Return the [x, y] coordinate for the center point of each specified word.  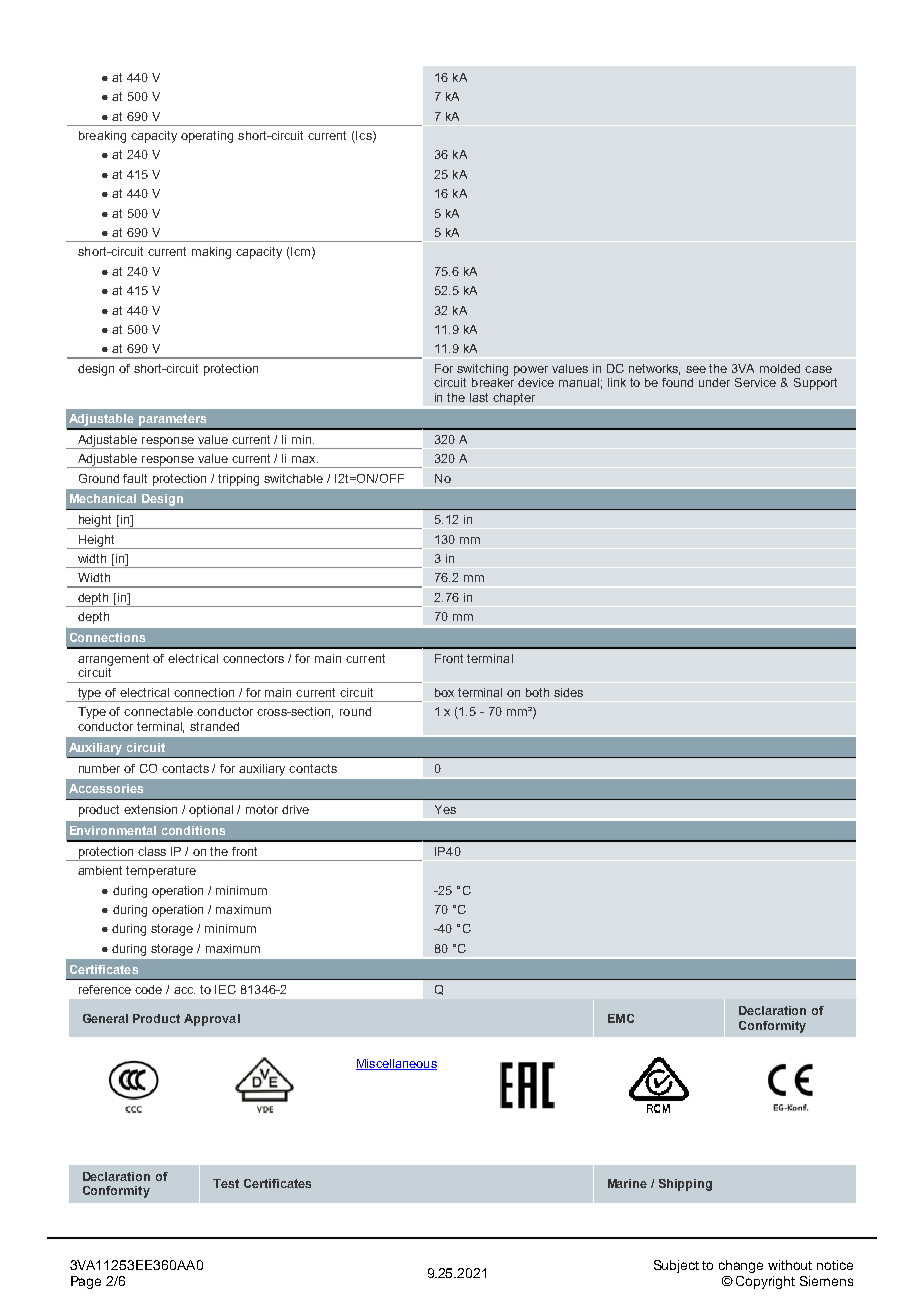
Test [226, 1183]
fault [135, 478]
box [444, 692]
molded [780, 368]
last [479, 397]
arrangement [113, 660]
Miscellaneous [396, 1064]
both [537, 692]
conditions [193, 830]
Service [755, 382]
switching [482, 370]
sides [568, 692]
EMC [621, 1018]
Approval [212, 1020]
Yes [445, 809]
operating [207, 137]
